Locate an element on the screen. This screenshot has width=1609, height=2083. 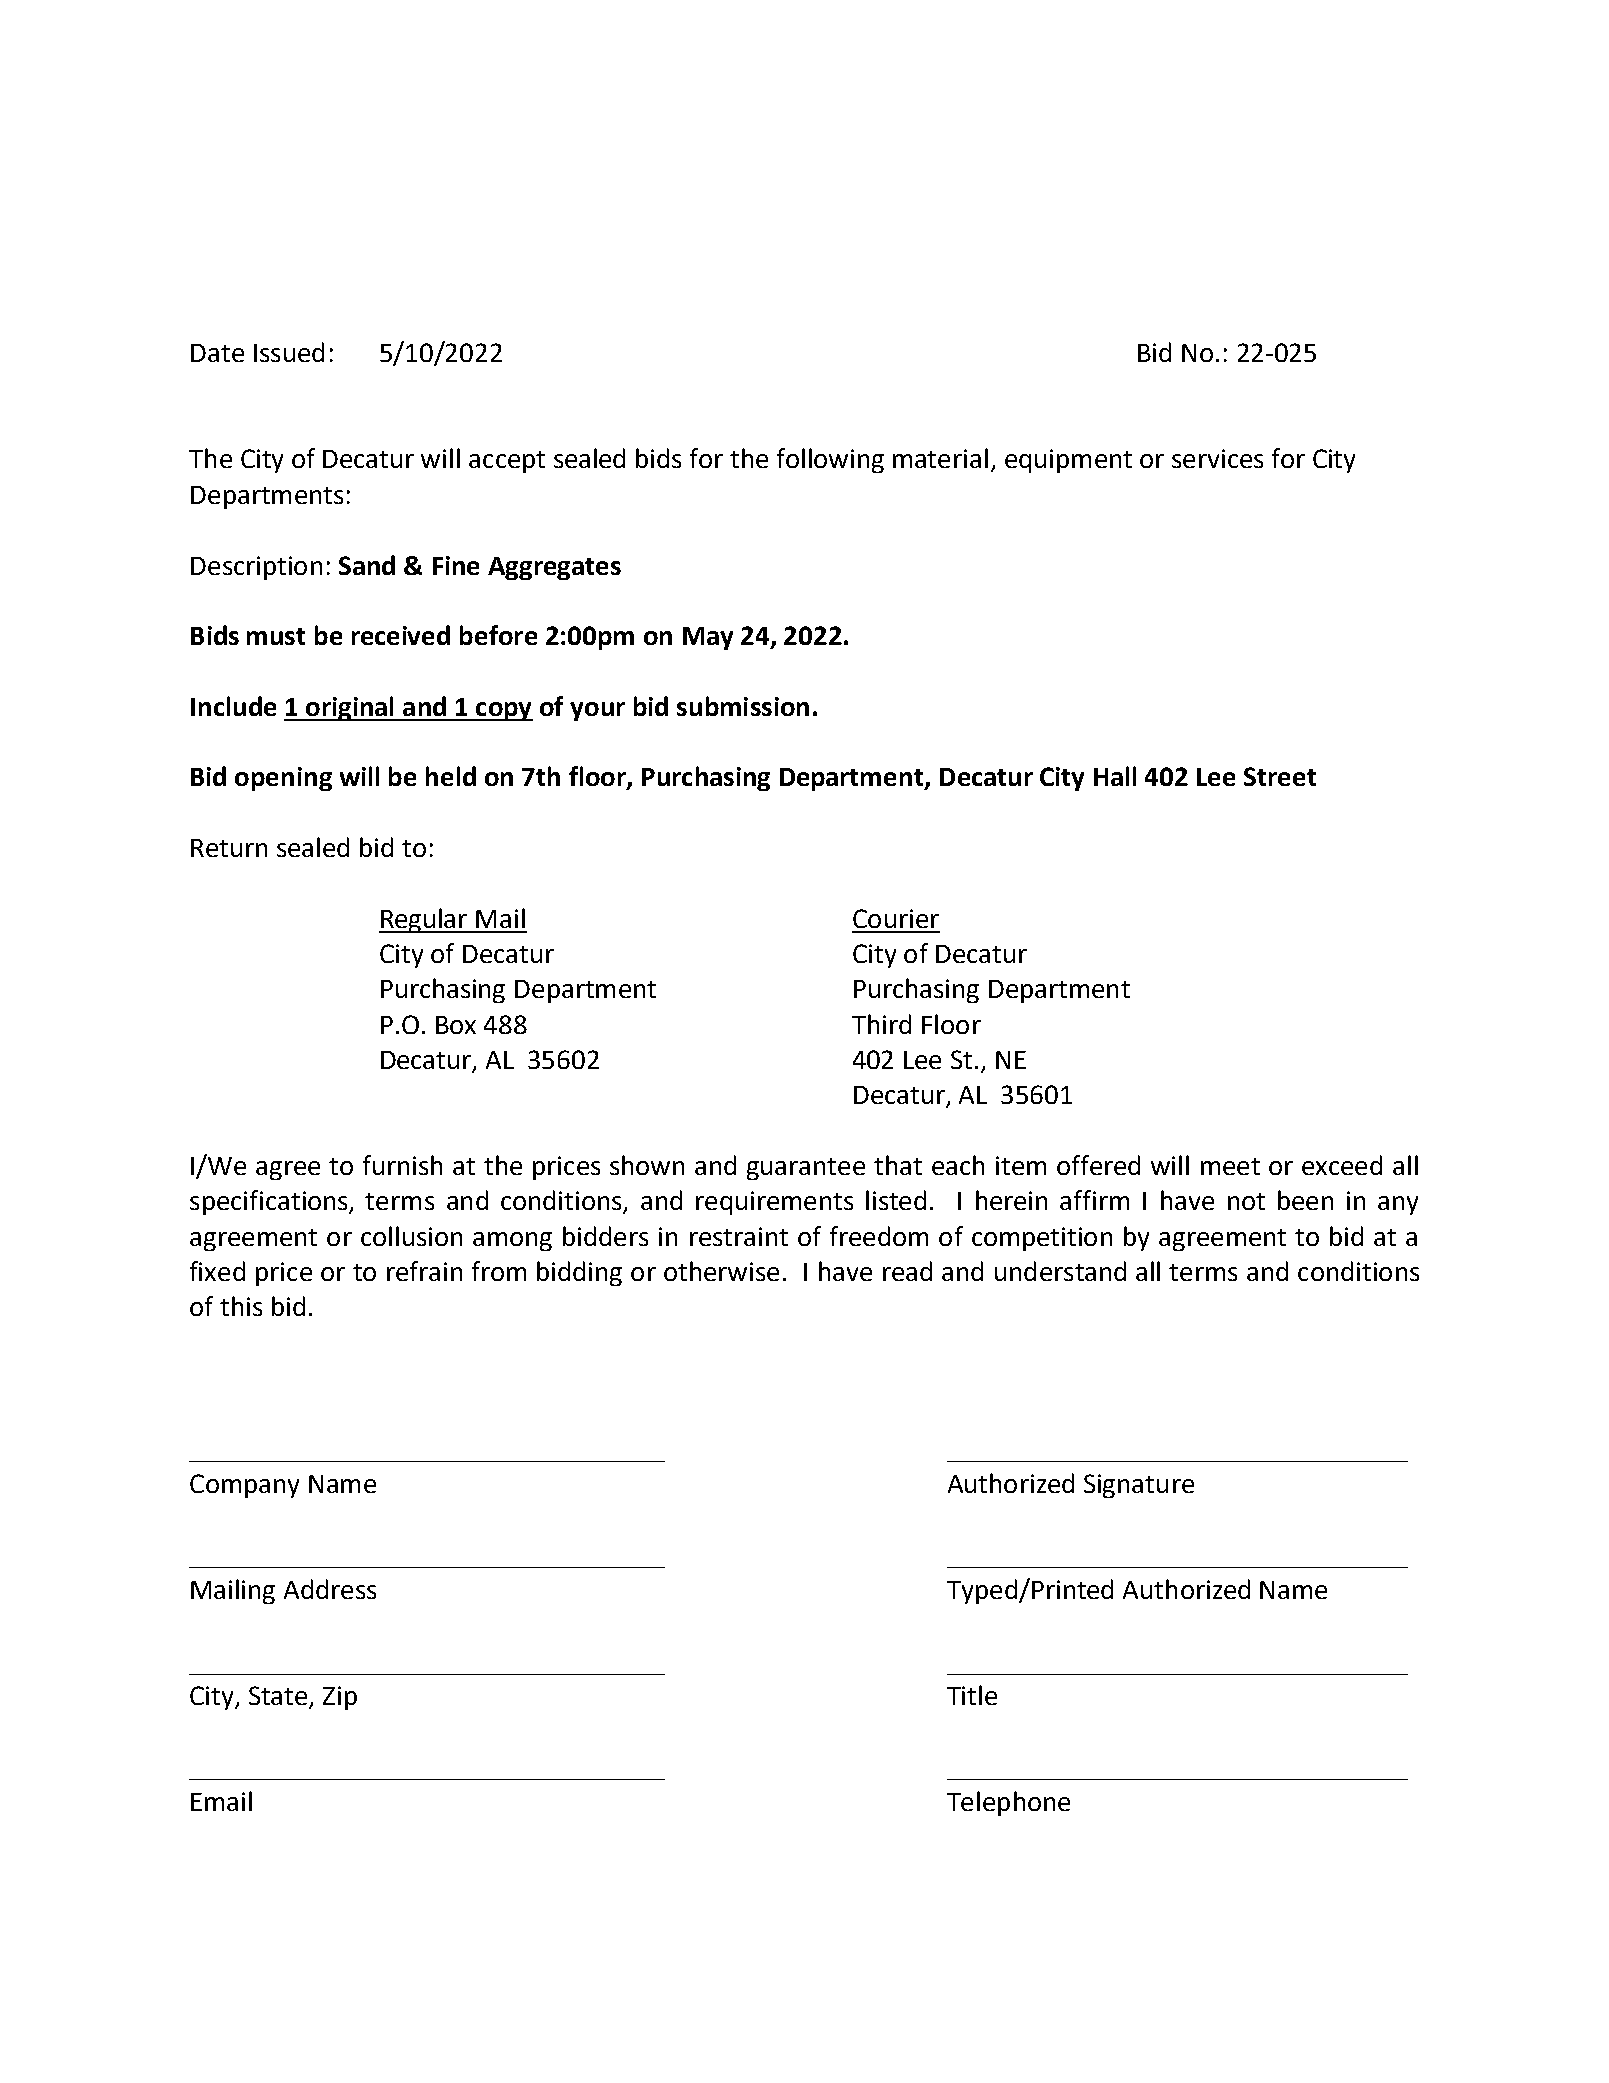
services is located at coordinates (1217, 458).
